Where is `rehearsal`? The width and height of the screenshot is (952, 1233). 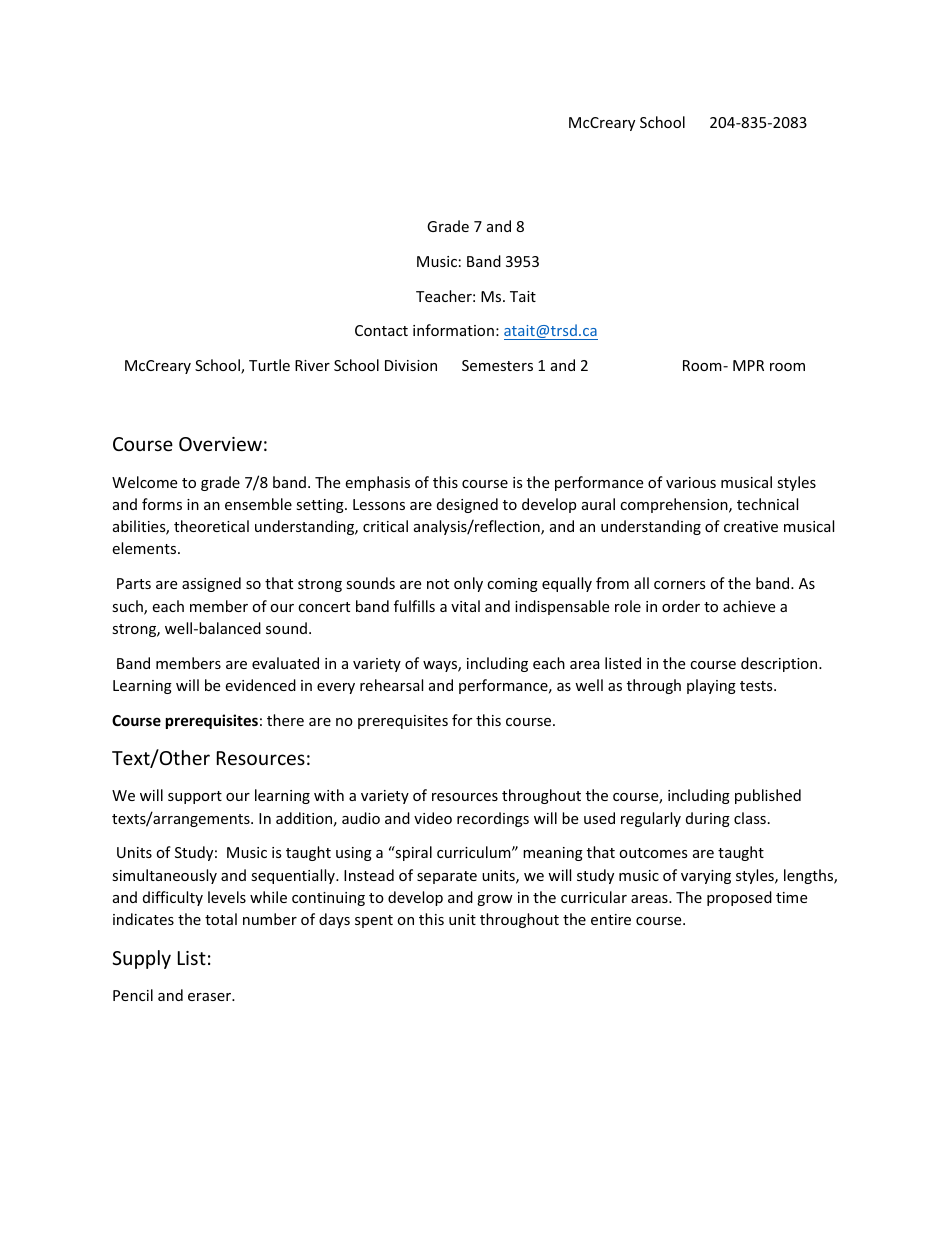 rehearsal is located at coordinates (391, 685).
